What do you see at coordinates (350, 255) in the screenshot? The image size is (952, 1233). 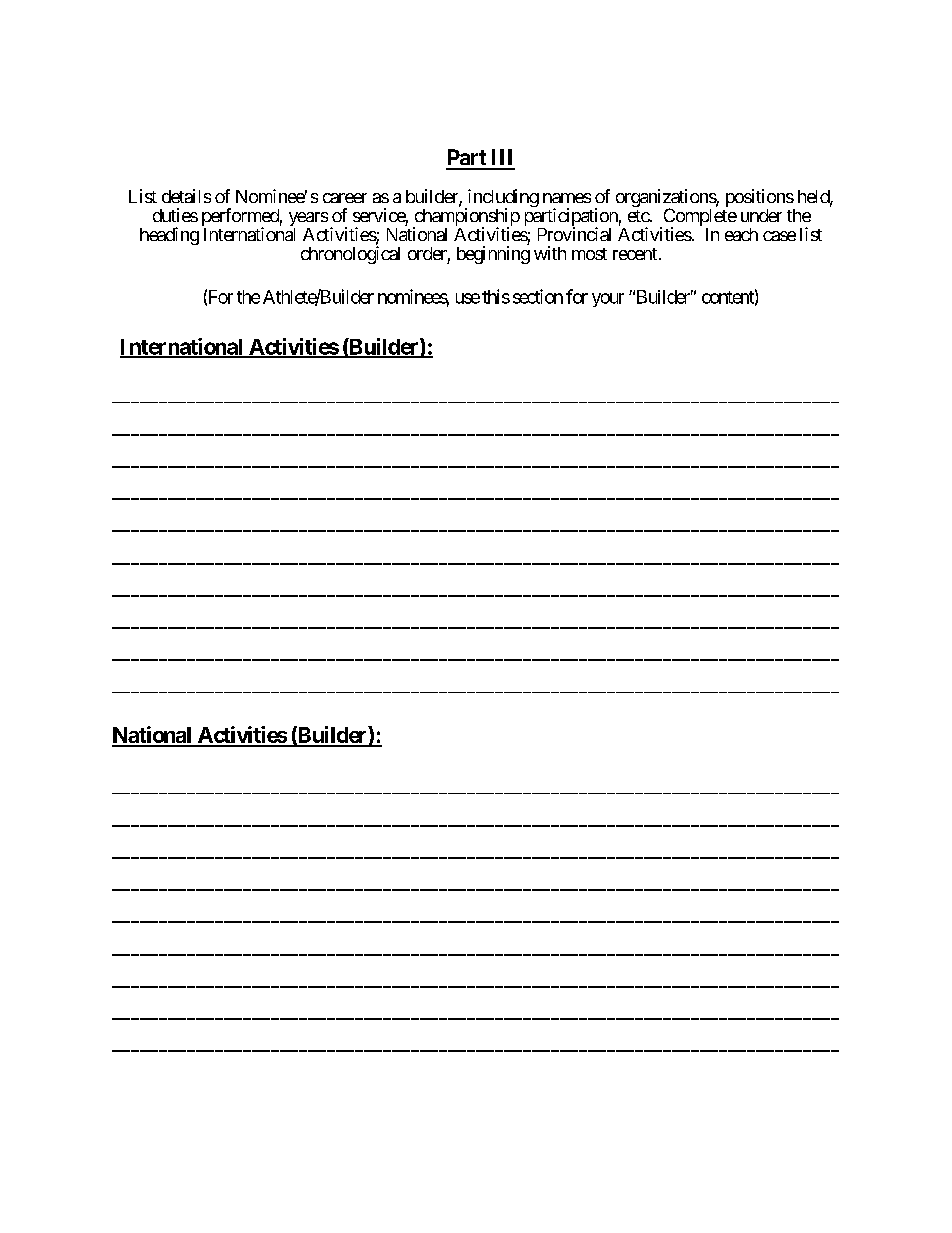 I see `chronological` at bounding box center [350, 255].
